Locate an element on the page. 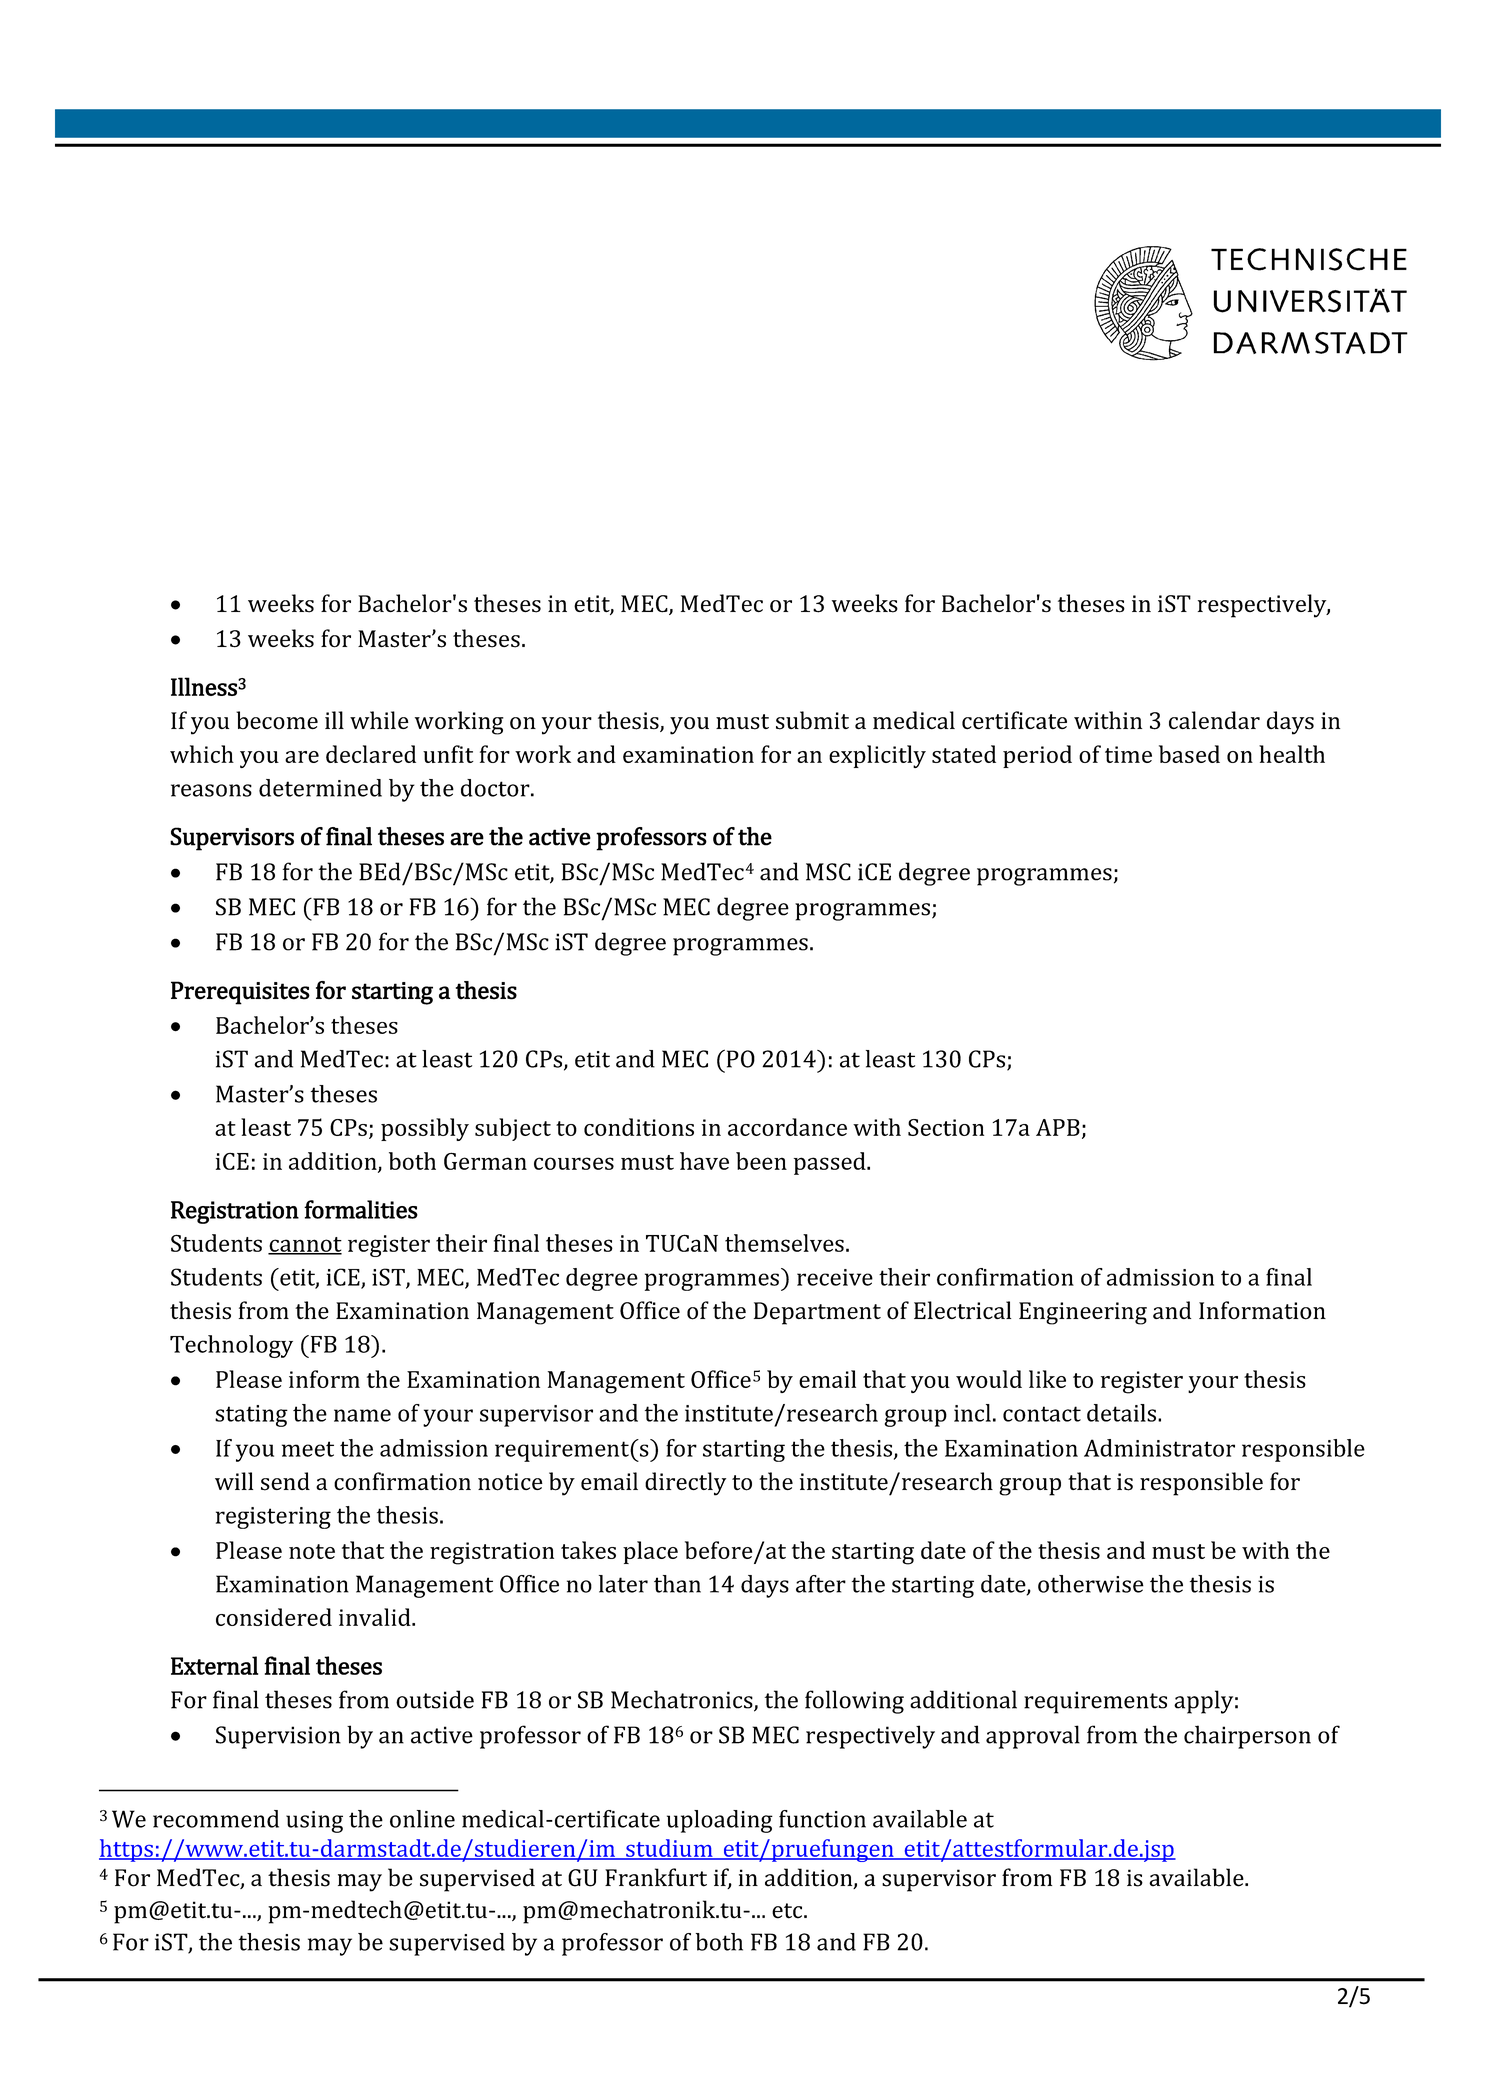  Engineering is located at coordinates (1083, 1313).
